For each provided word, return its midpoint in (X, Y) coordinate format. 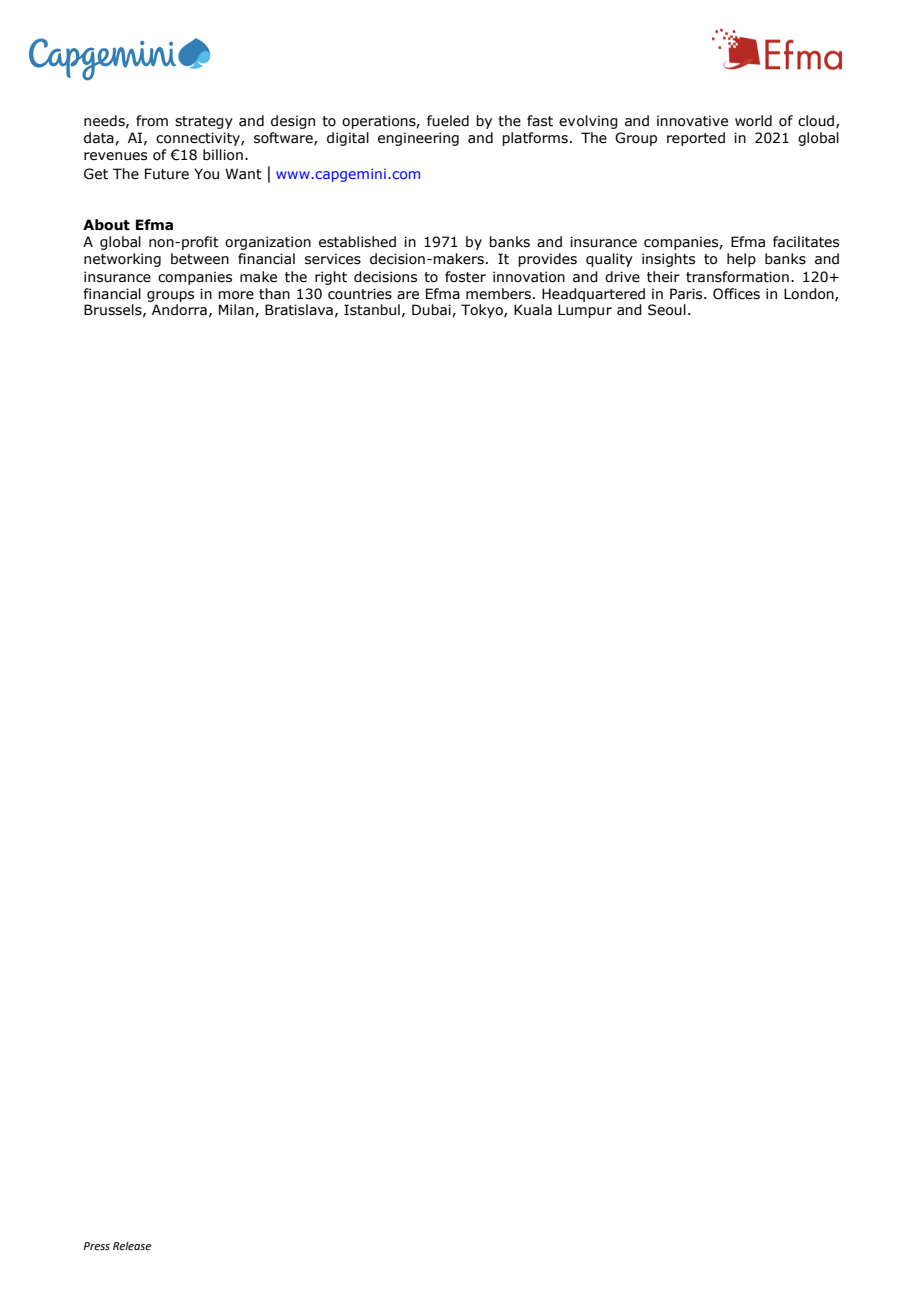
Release (132, 1245)
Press (96, 1246)
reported (696, 139)
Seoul (667, 310)
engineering (418, 139)
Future (167, 174)
